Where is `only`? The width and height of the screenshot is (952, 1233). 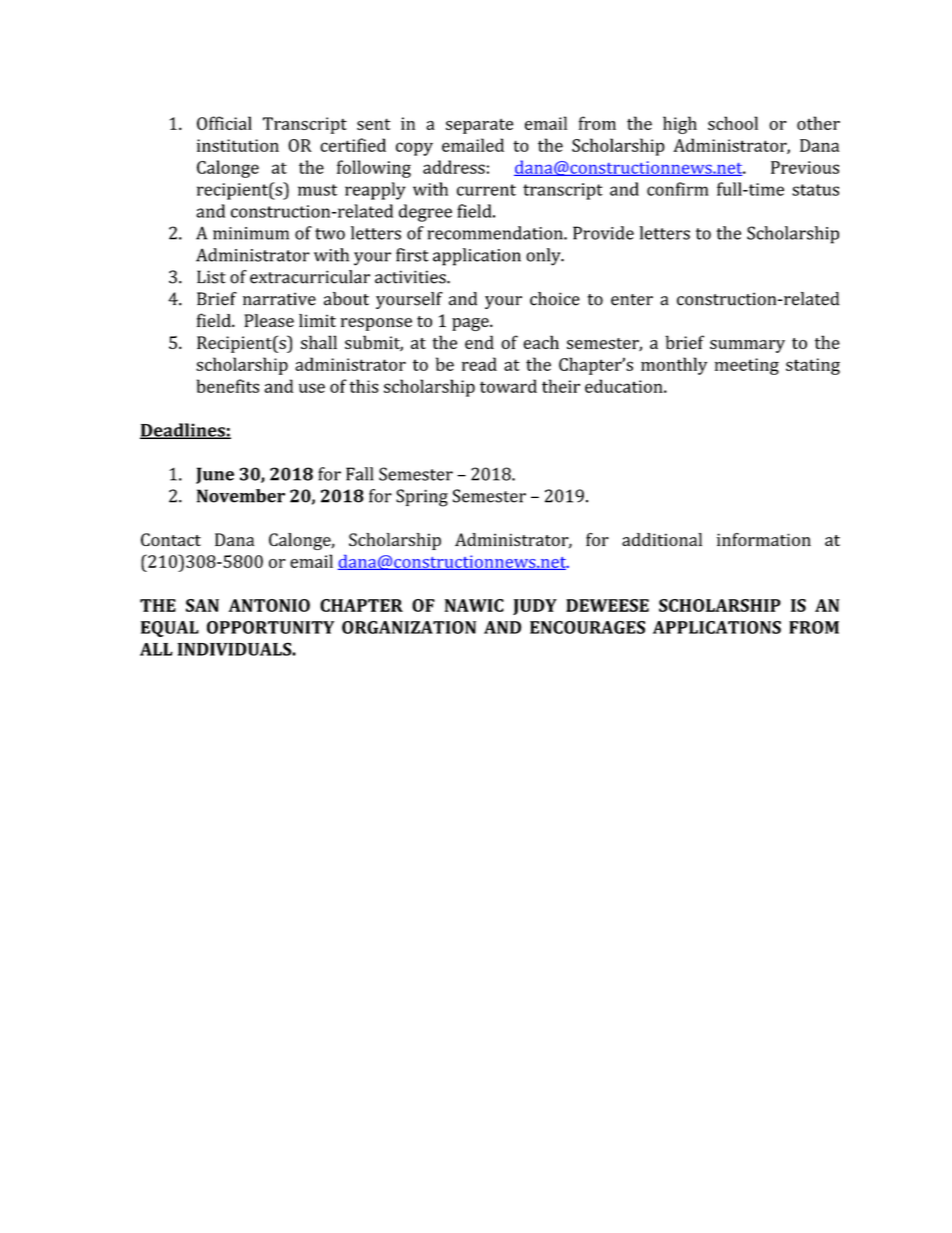 only is located at coordinates (544, 257).
